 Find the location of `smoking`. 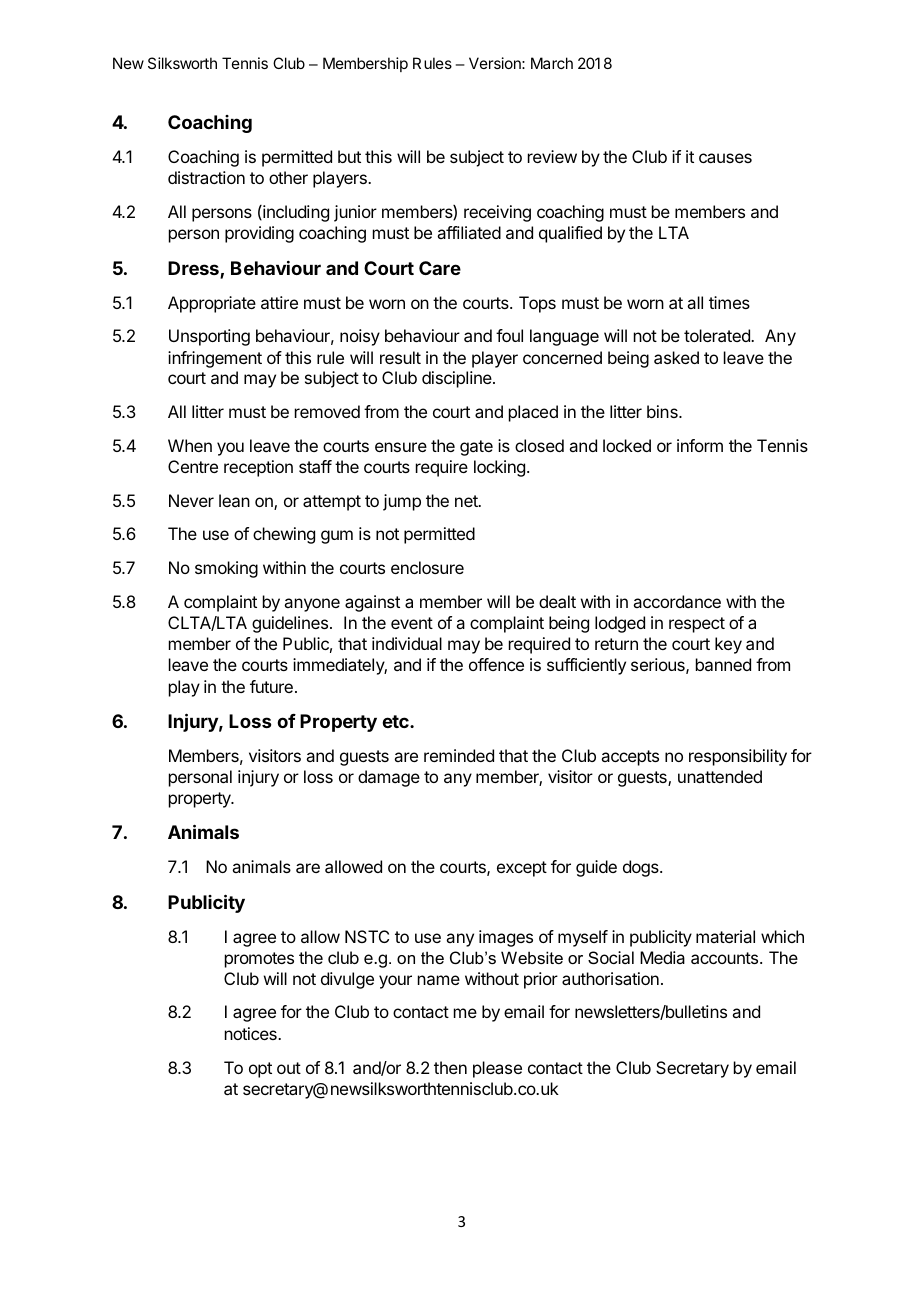

smoking is located at coordinates (226, 569).
